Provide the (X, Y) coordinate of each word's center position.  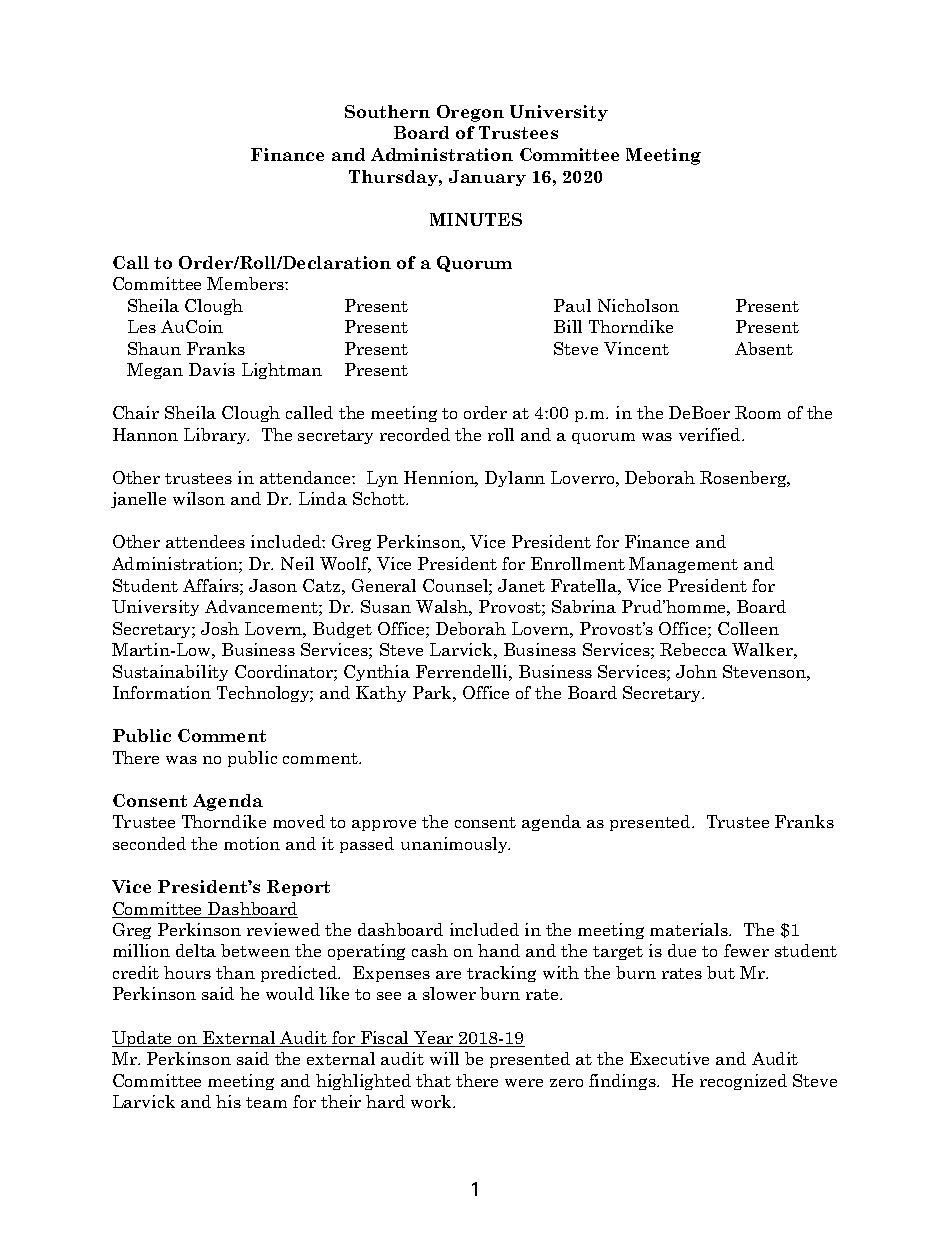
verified (711, 434)
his (228, 1101)
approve (384, 825)
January (487, 178)
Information (162, 692)
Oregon (470, 113)
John (696, 671)
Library (216, 436)
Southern (387, 111)
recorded (415, 434)
